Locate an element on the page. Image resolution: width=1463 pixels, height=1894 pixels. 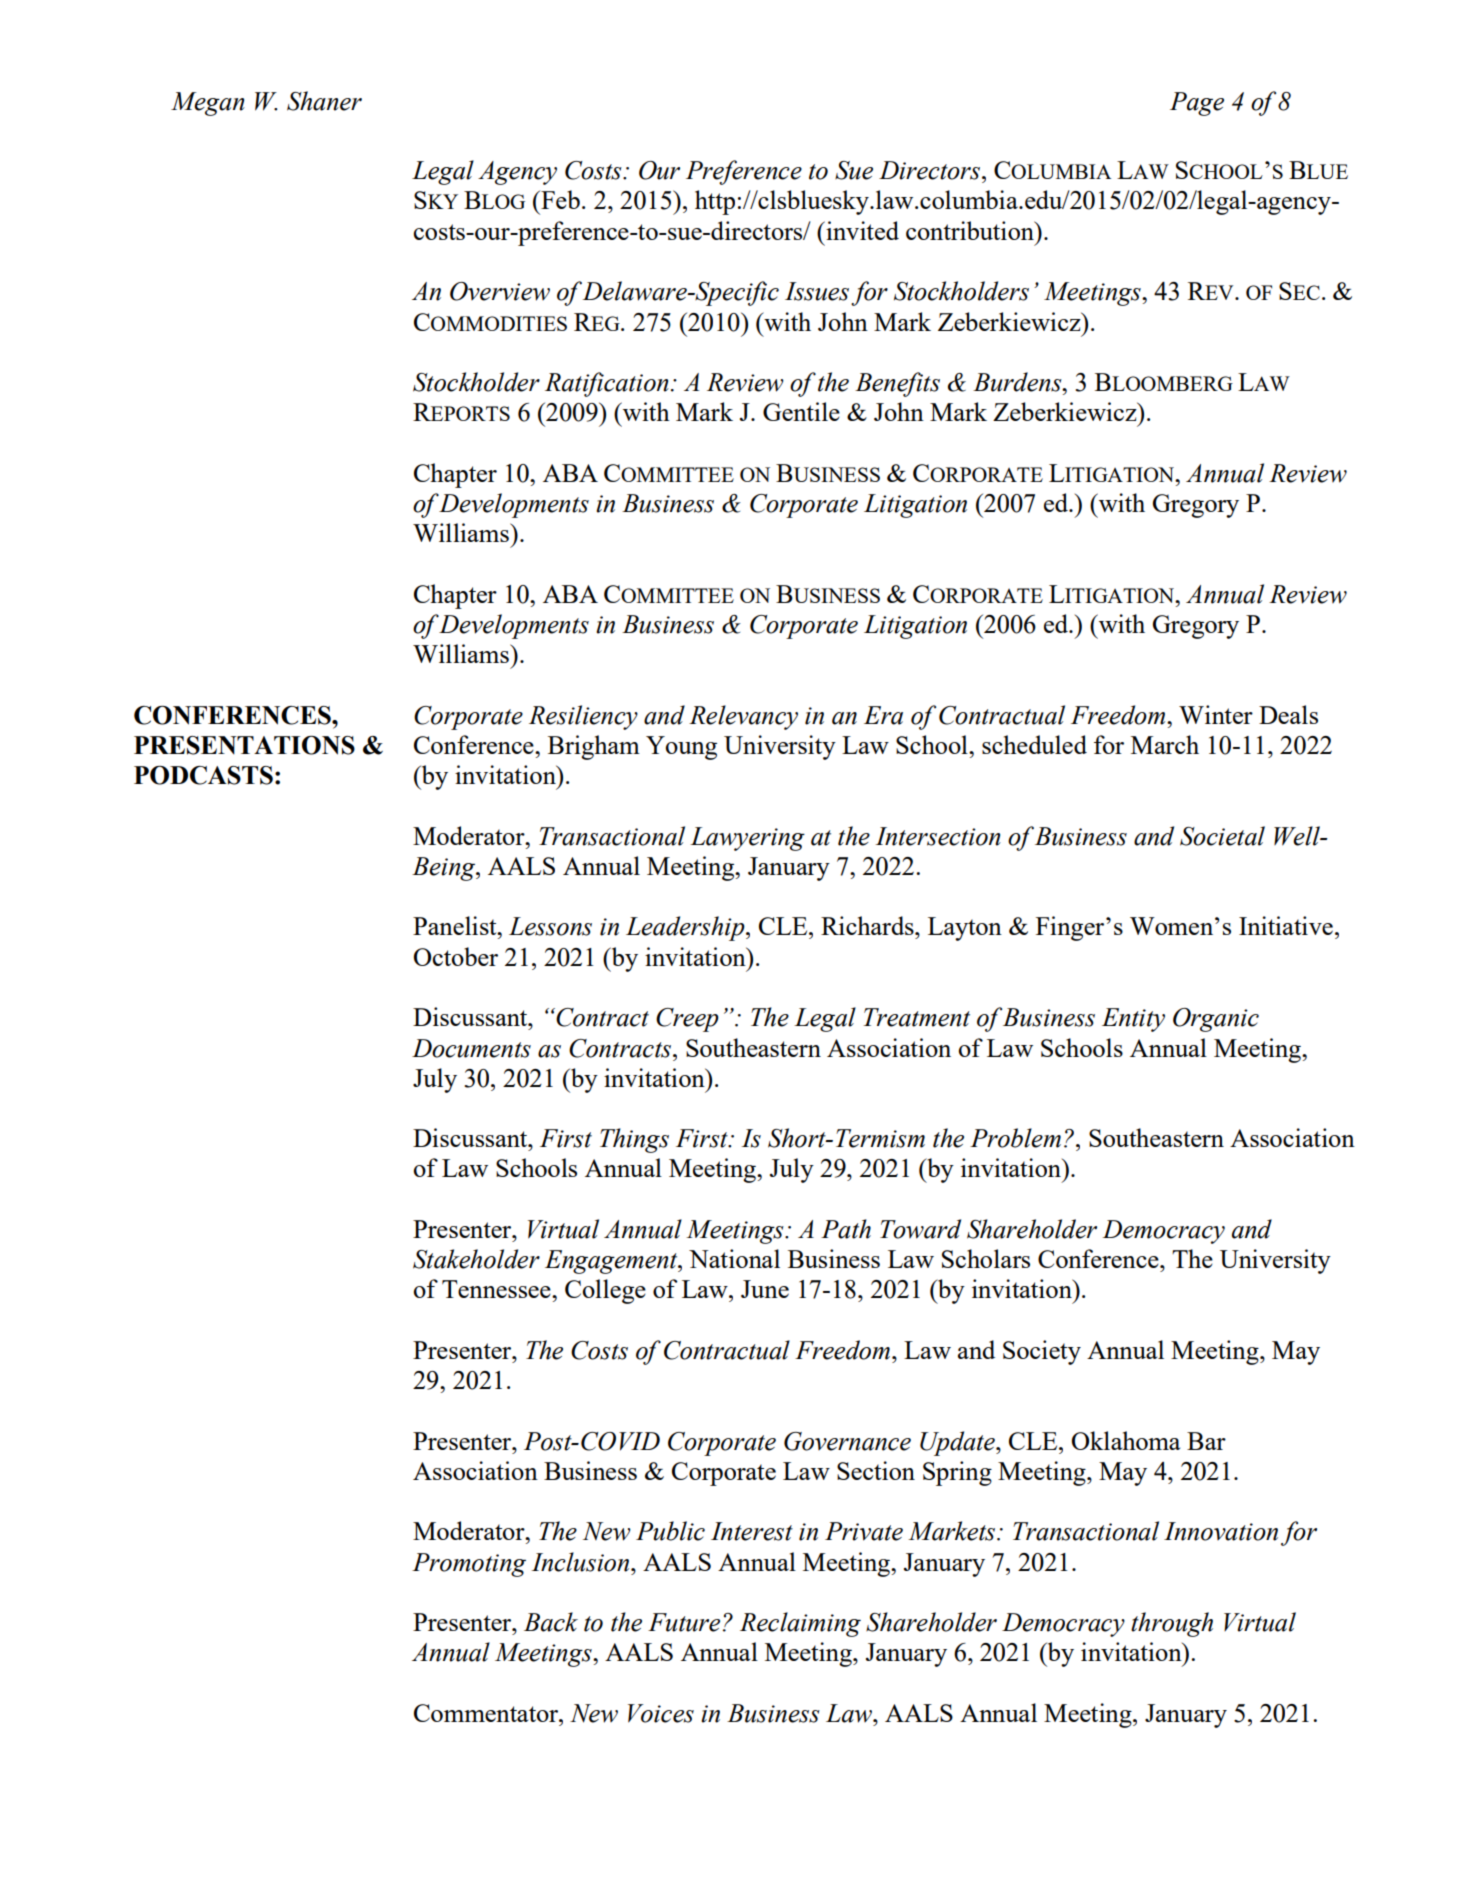
Commentator is located at coordinates (487, 1713).
